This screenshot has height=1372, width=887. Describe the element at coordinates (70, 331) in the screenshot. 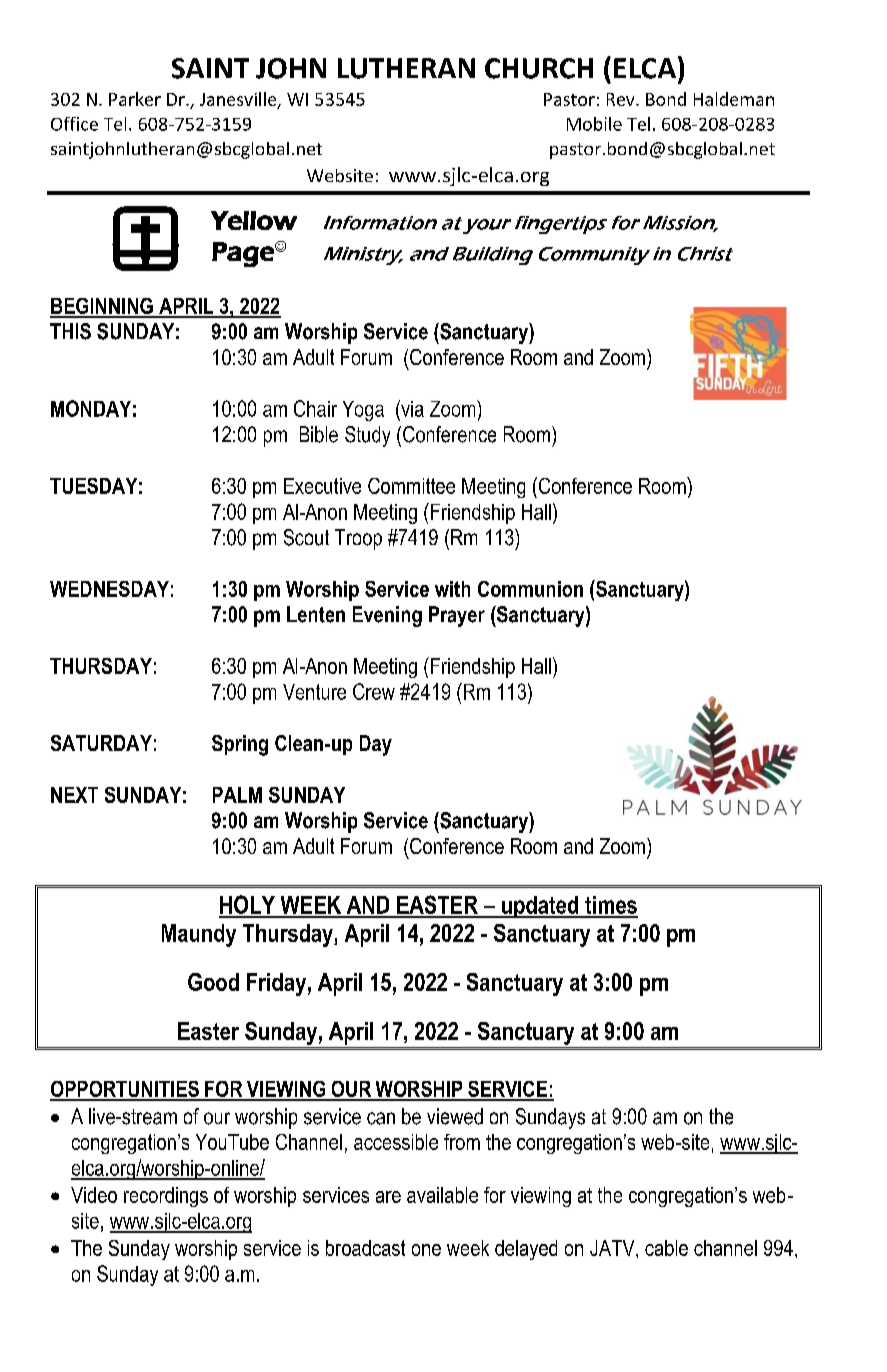

I see `THIS` at that location.
